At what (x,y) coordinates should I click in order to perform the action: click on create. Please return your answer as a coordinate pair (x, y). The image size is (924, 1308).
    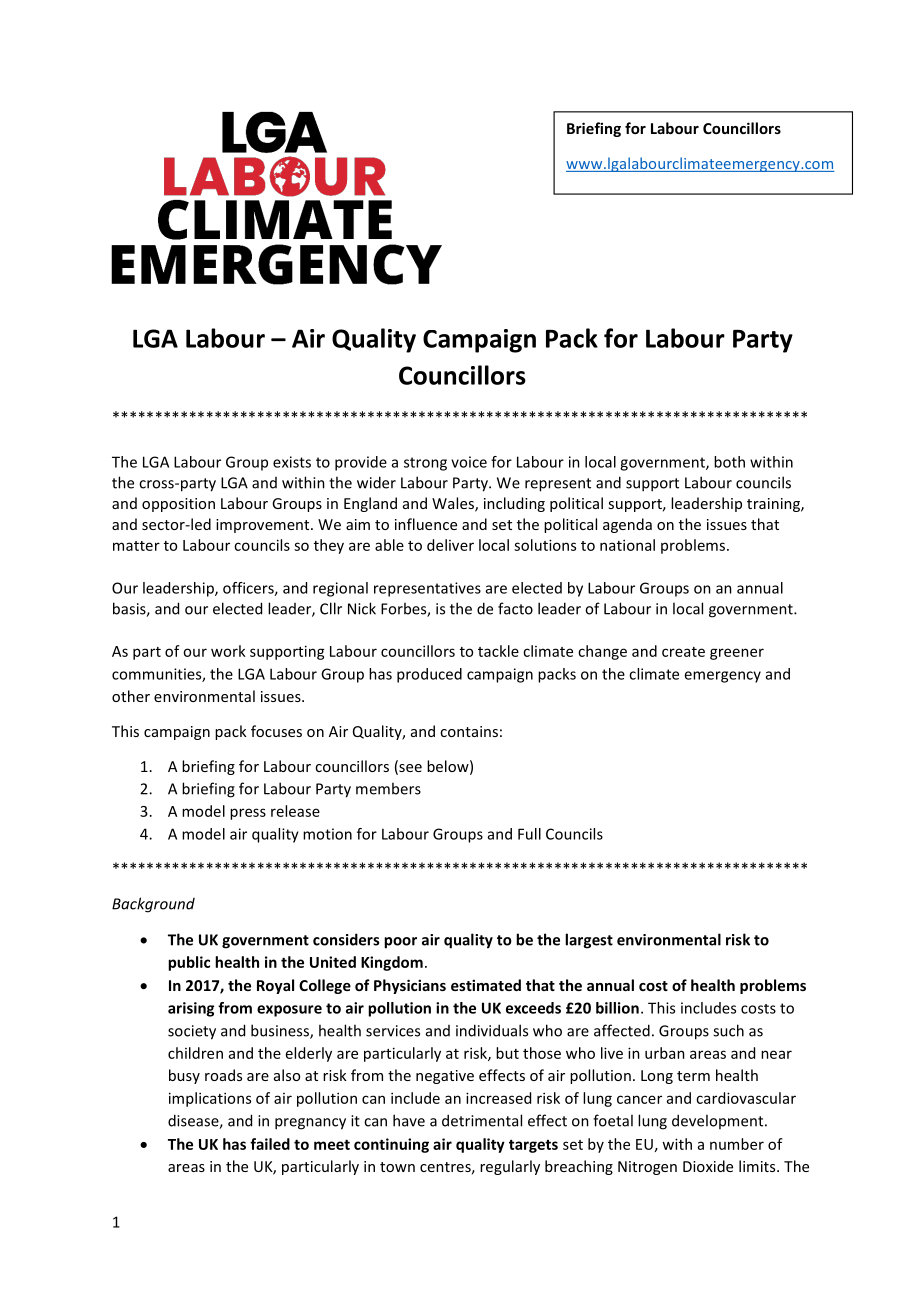
    Looking at the image, I should click on (683, 652).
